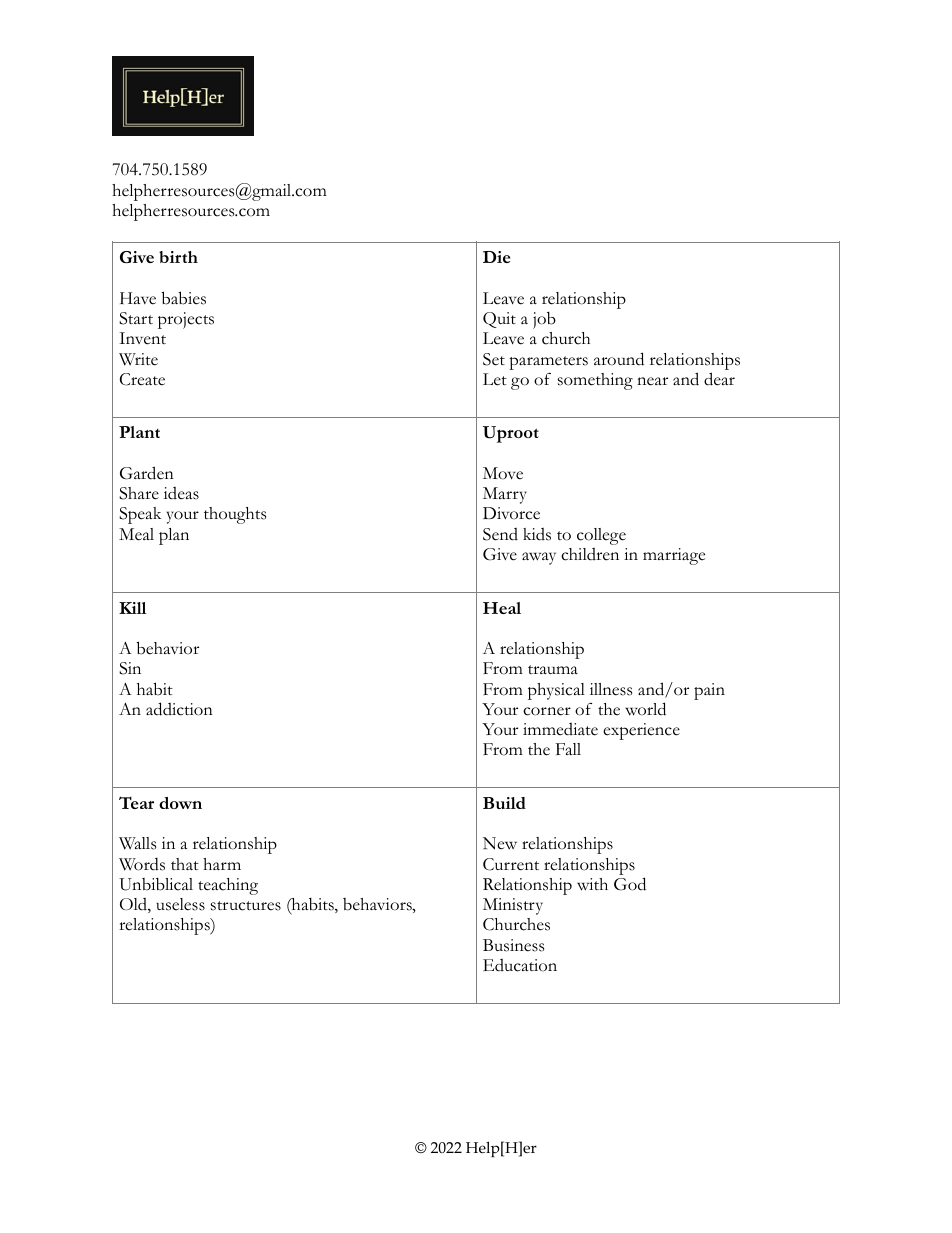 This page has height=1233, width=952. Describe the element at coordinates (500, 534) in the page. I see `Send` at that location.
